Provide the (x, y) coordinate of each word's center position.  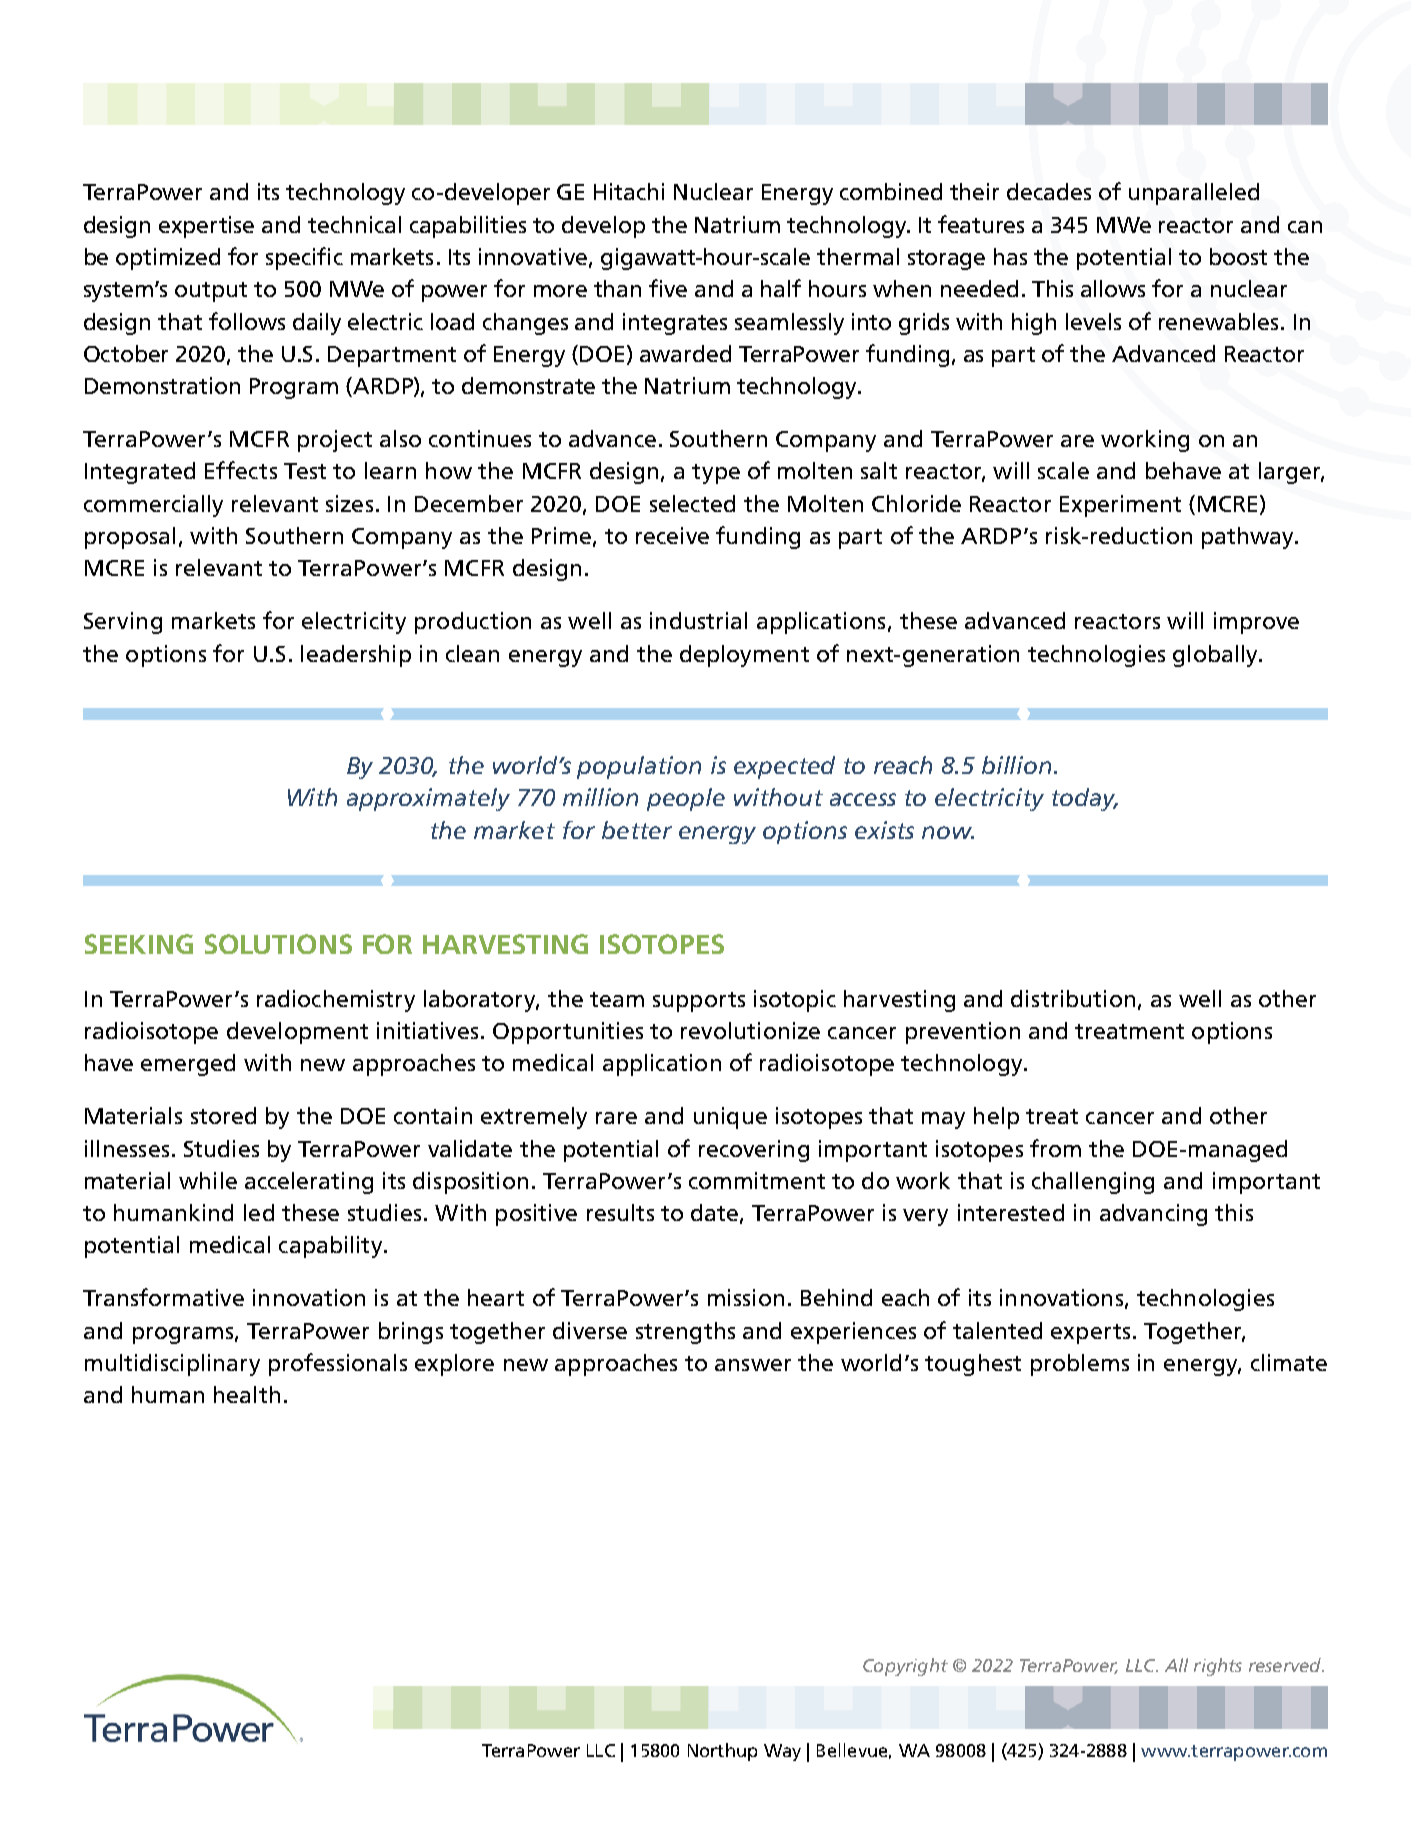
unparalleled (1194, 194)
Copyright (905, 1667)
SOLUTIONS (278, 944)
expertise (206, 227)
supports (699, 1002)
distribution (1073, 998)
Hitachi (629, 191)
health (247, 1394)
